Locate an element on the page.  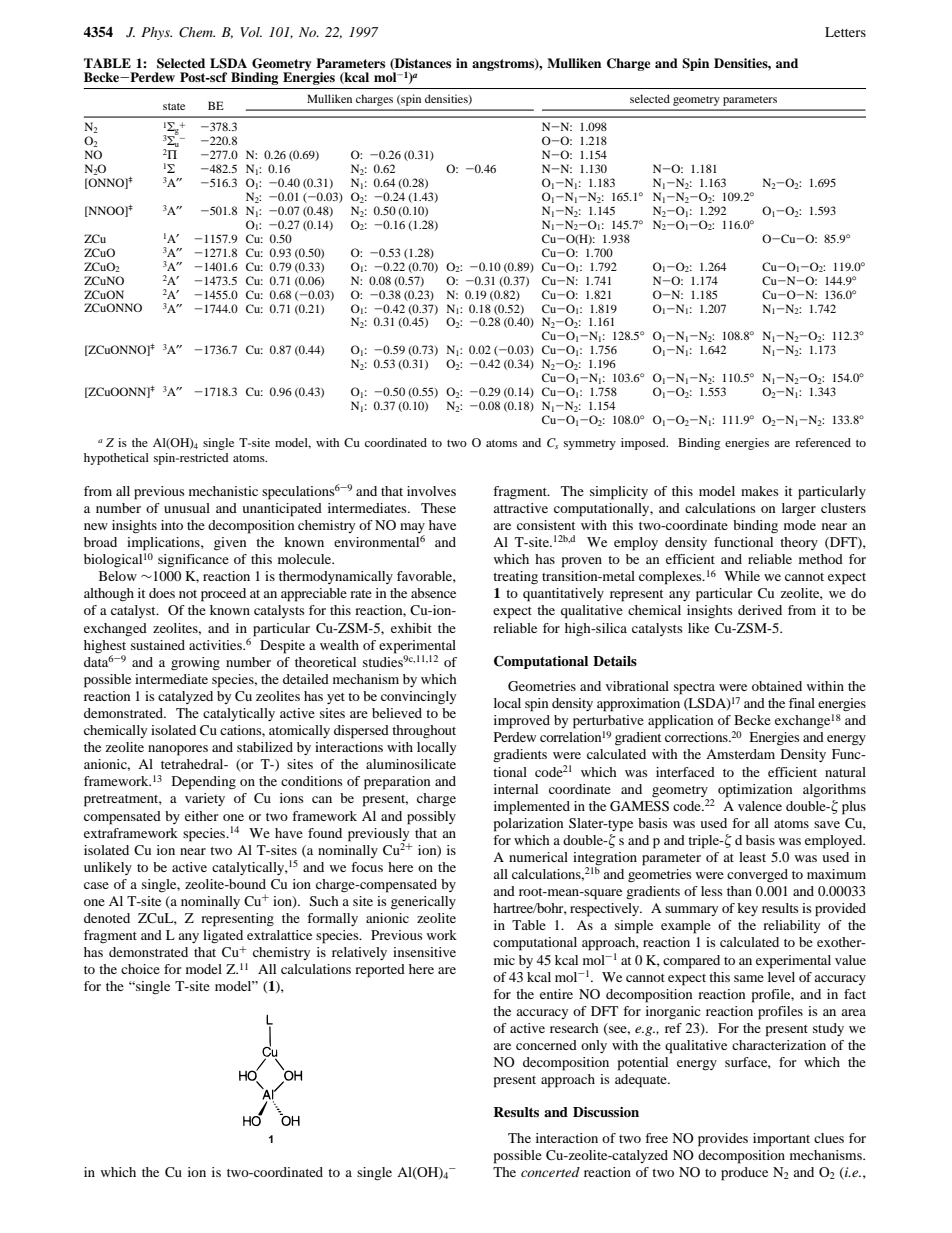
hypothetical is located at coordinates (116, 459).
